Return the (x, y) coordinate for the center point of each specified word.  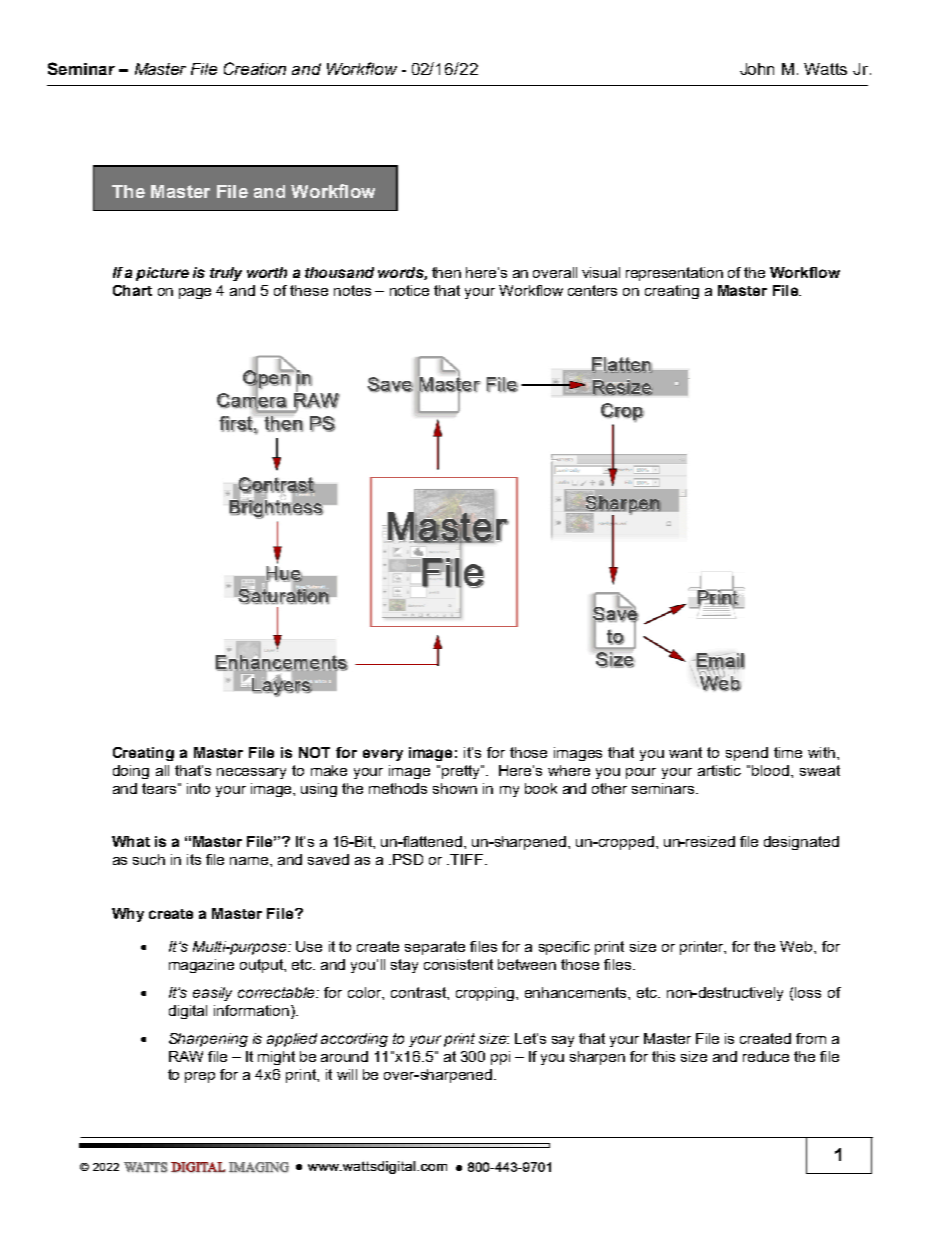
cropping (486, 994)
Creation (255, 68)
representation (674, 274)
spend (747, 754)
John (757, 69)
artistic (719, 770)
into (198, 788)
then (446, 272)
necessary (251, 773)
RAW (186, 1056)
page (195, 293)
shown (455, 788)
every (383, 755)
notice (409, 290)
